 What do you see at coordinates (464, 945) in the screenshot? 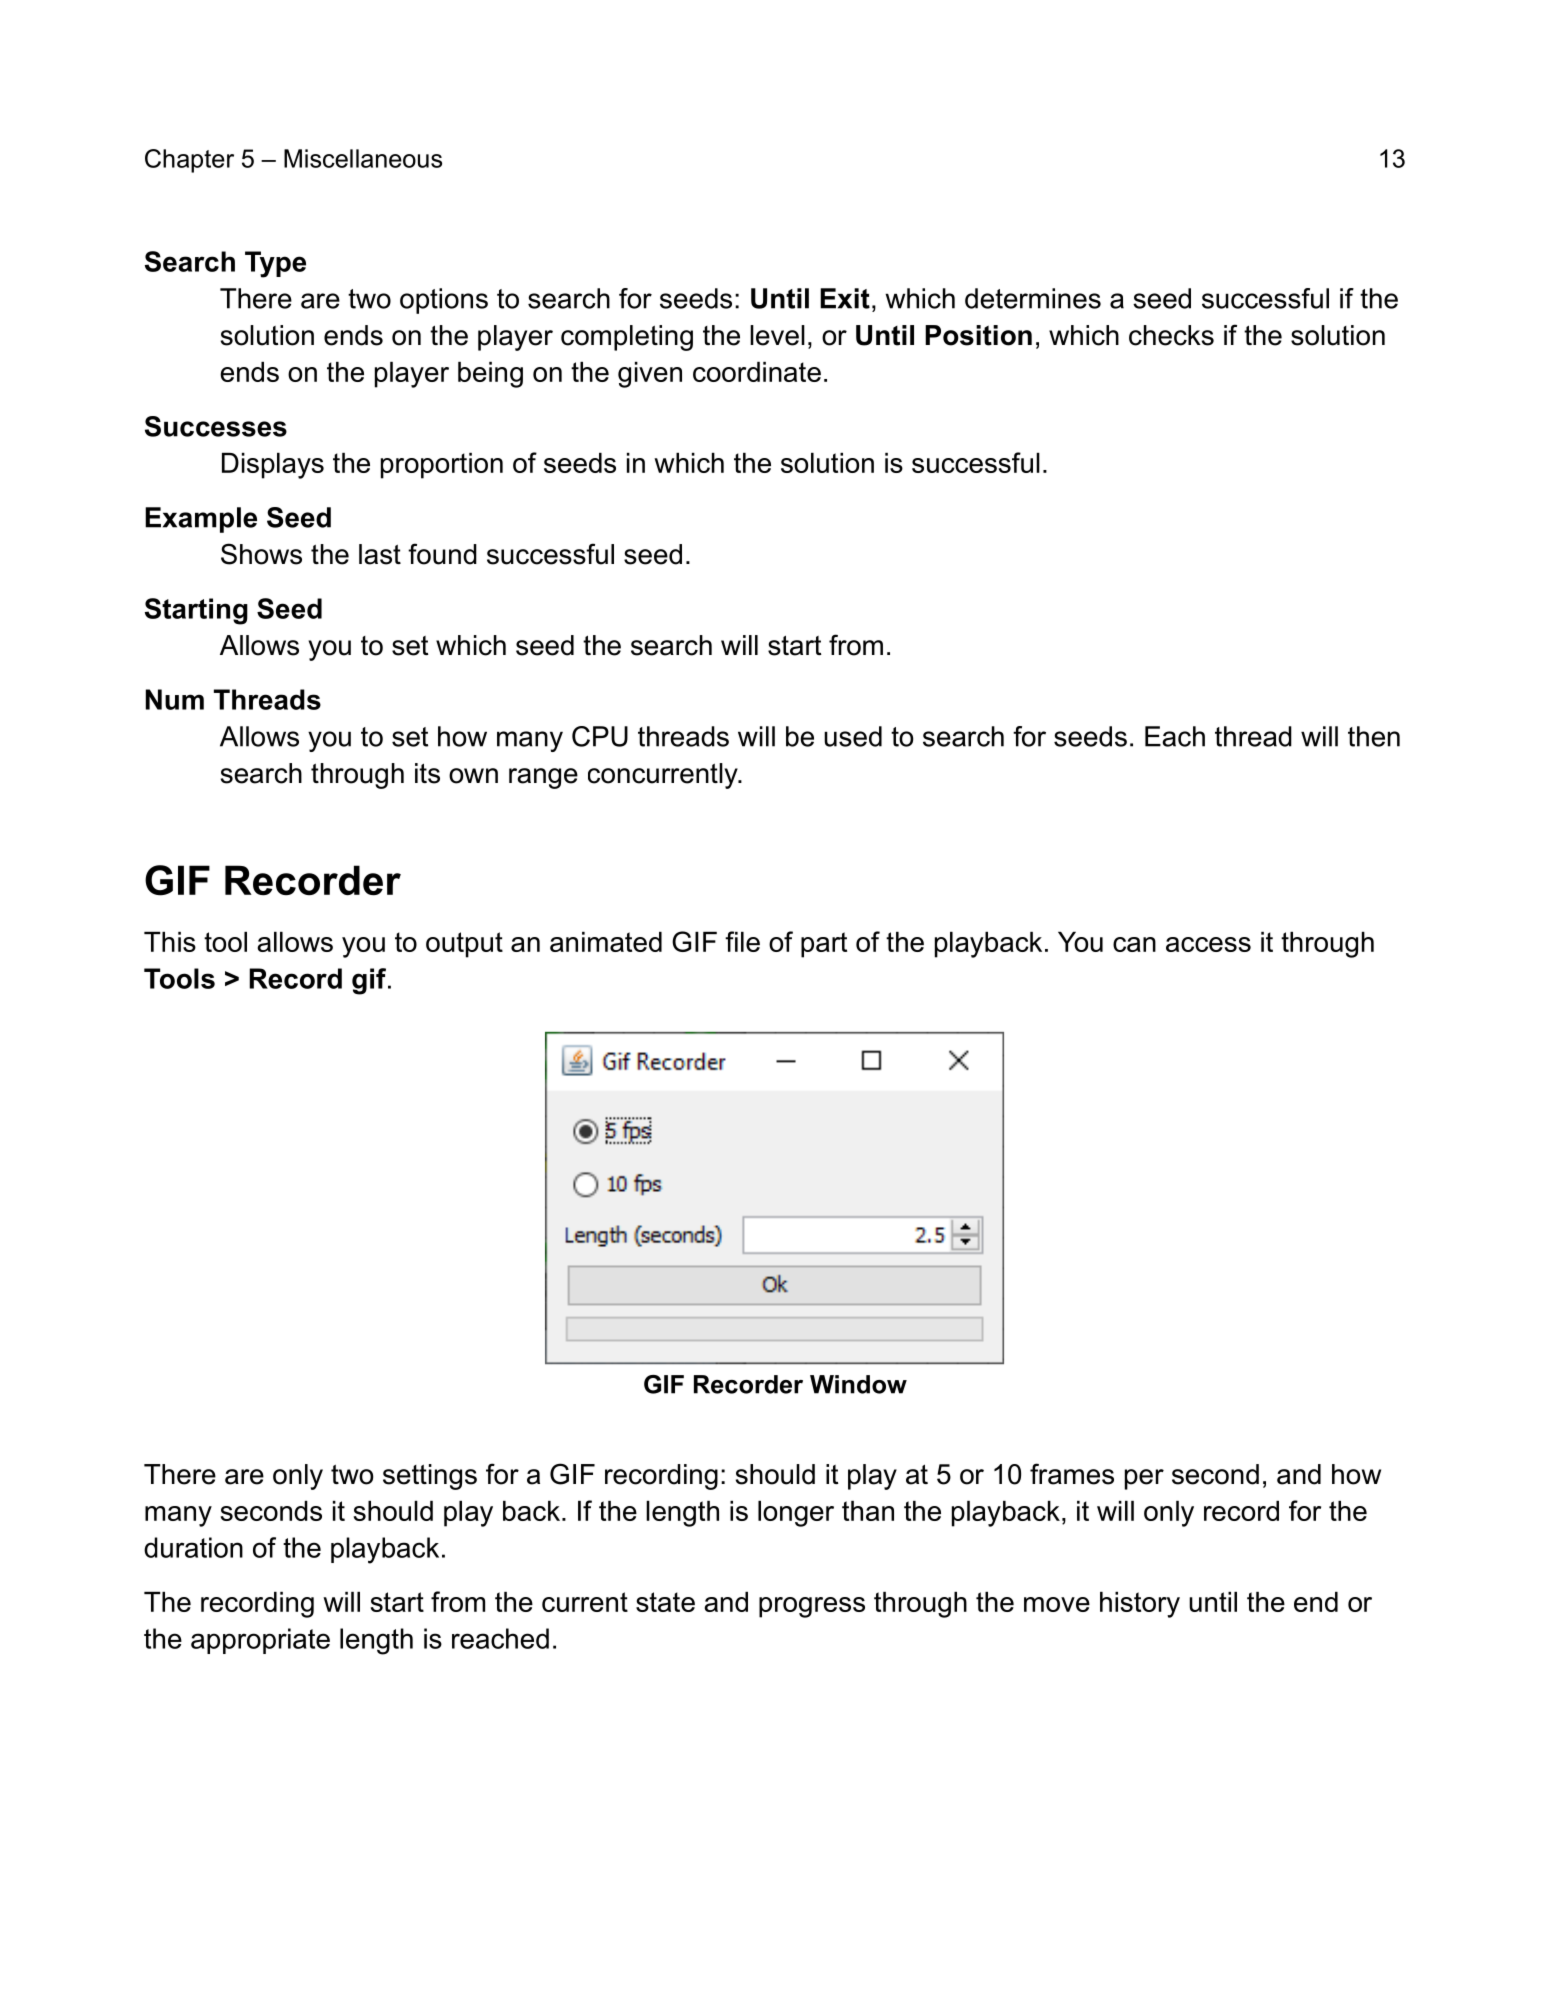
I see `output` at bounding box center [464, 945].
